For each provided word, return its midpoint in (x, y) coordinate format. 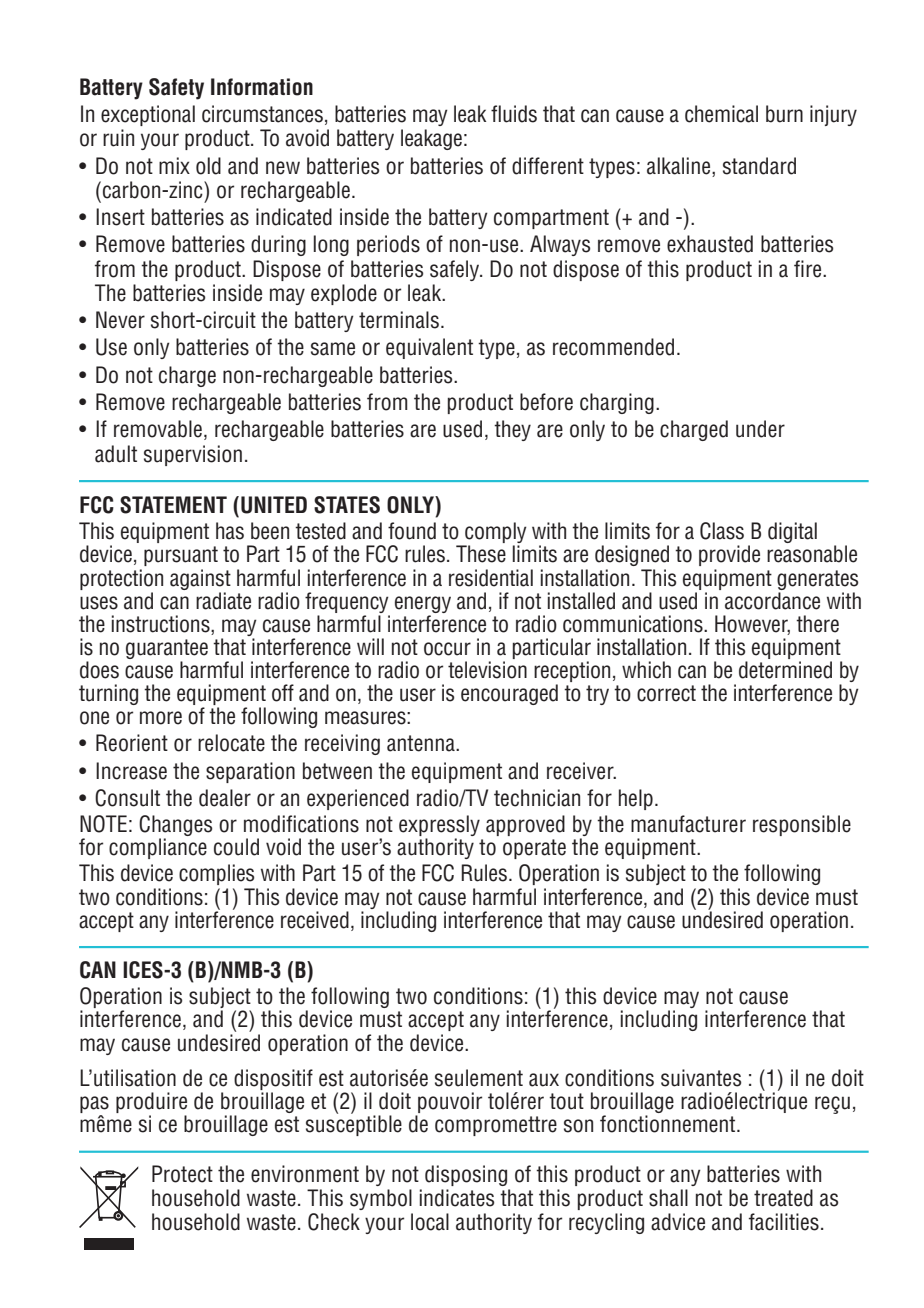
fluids (514, 114)
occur (447, 649)
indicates (457, 1198)
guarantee (167, 649)
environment (305, 1174)
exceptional (148, 115)
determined (785, 670)
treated (783, 1198)
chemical (721, 114)
